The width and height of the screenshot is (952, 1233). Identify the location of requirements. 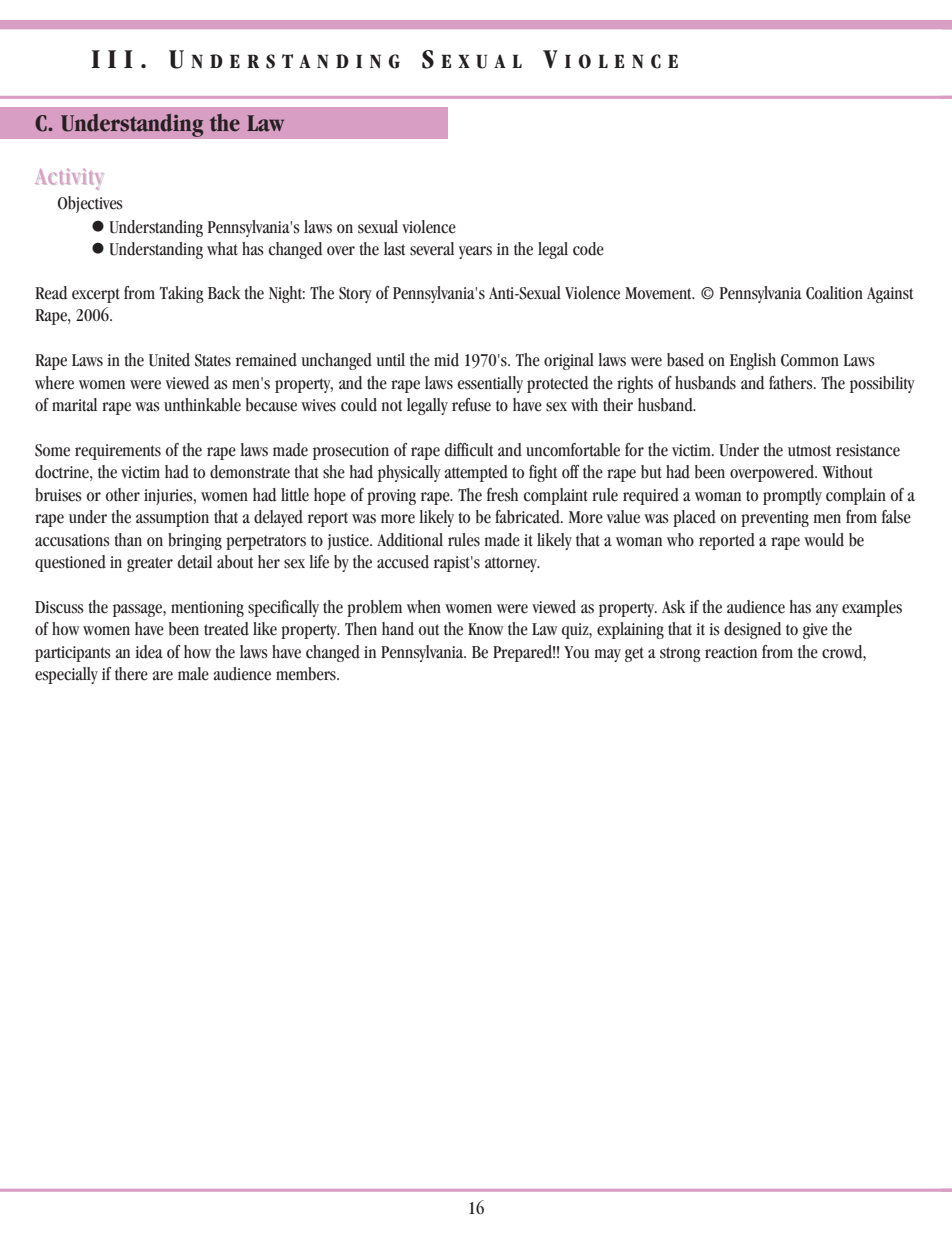
(118, 452).
